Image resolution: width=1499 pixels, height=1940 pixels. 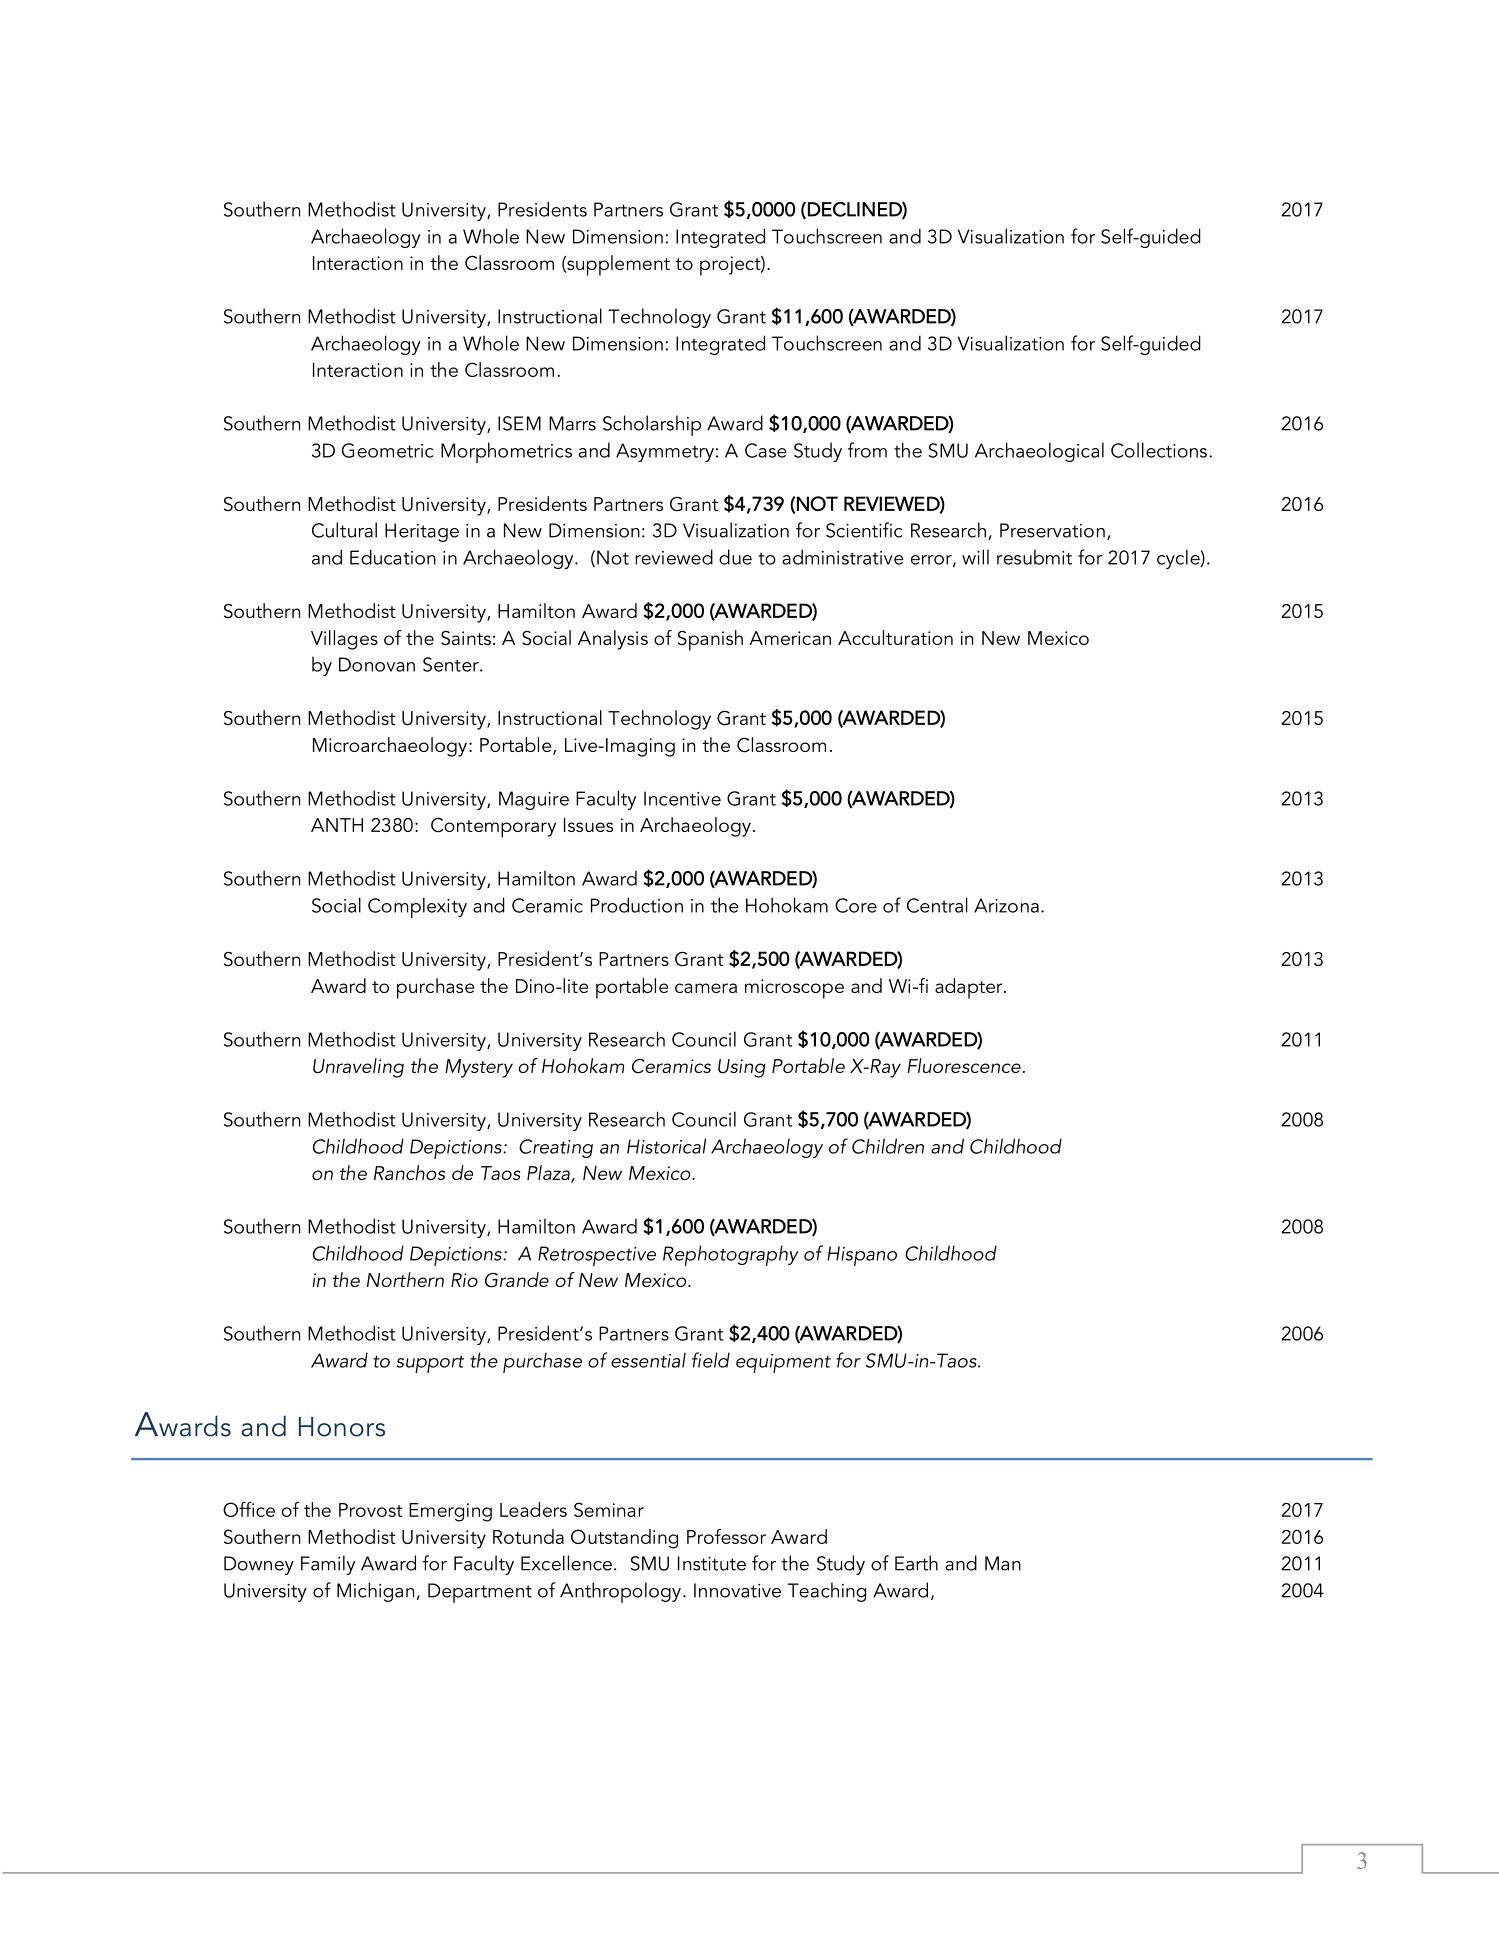 I want to click on Family, so click(x=328, y=1565).
